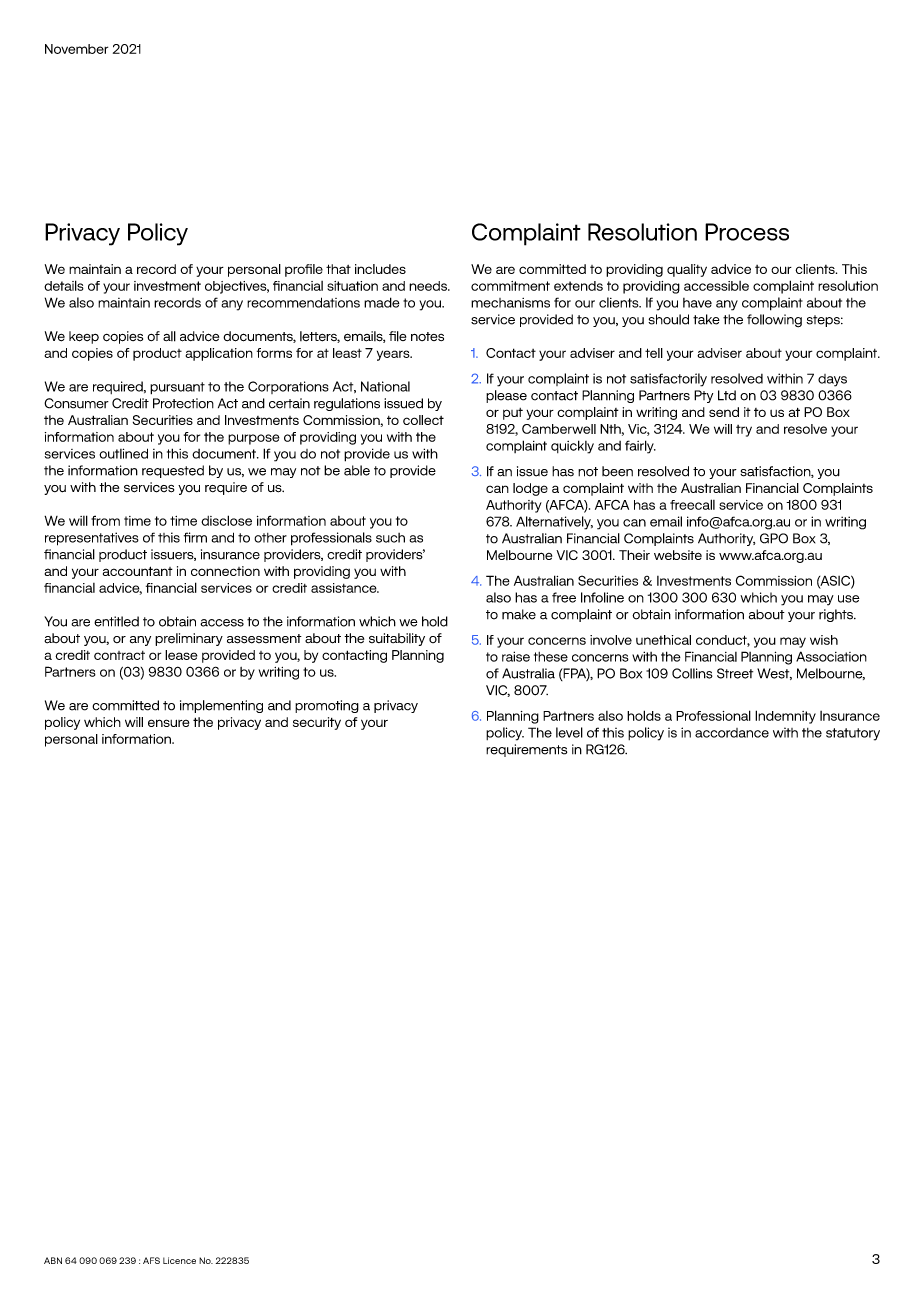 This screenshot has height=1308, width=924. I want to click on November, so click(76, 49).
